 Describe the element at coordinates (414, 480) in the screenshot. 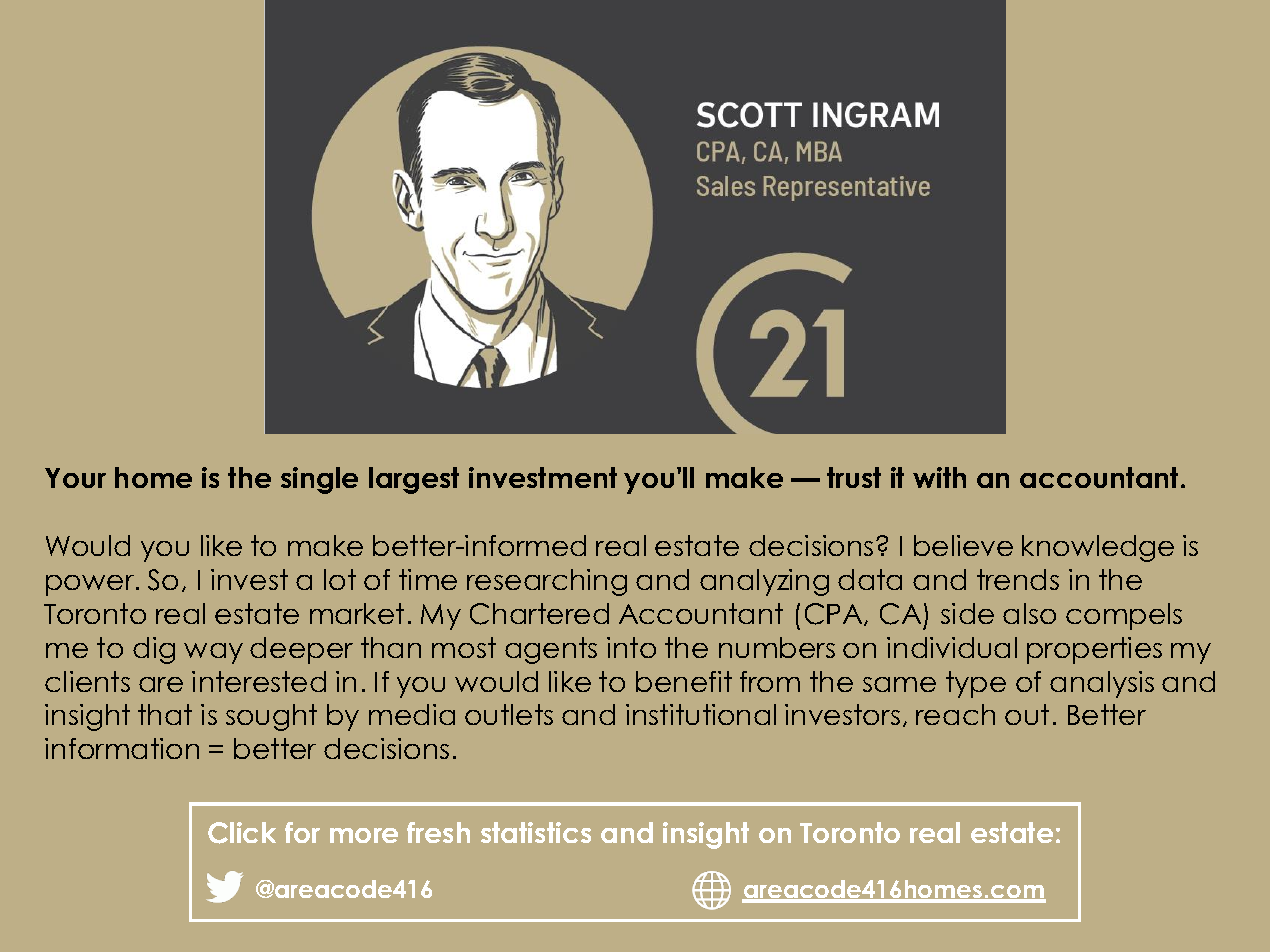

I see `largest` at that location.
